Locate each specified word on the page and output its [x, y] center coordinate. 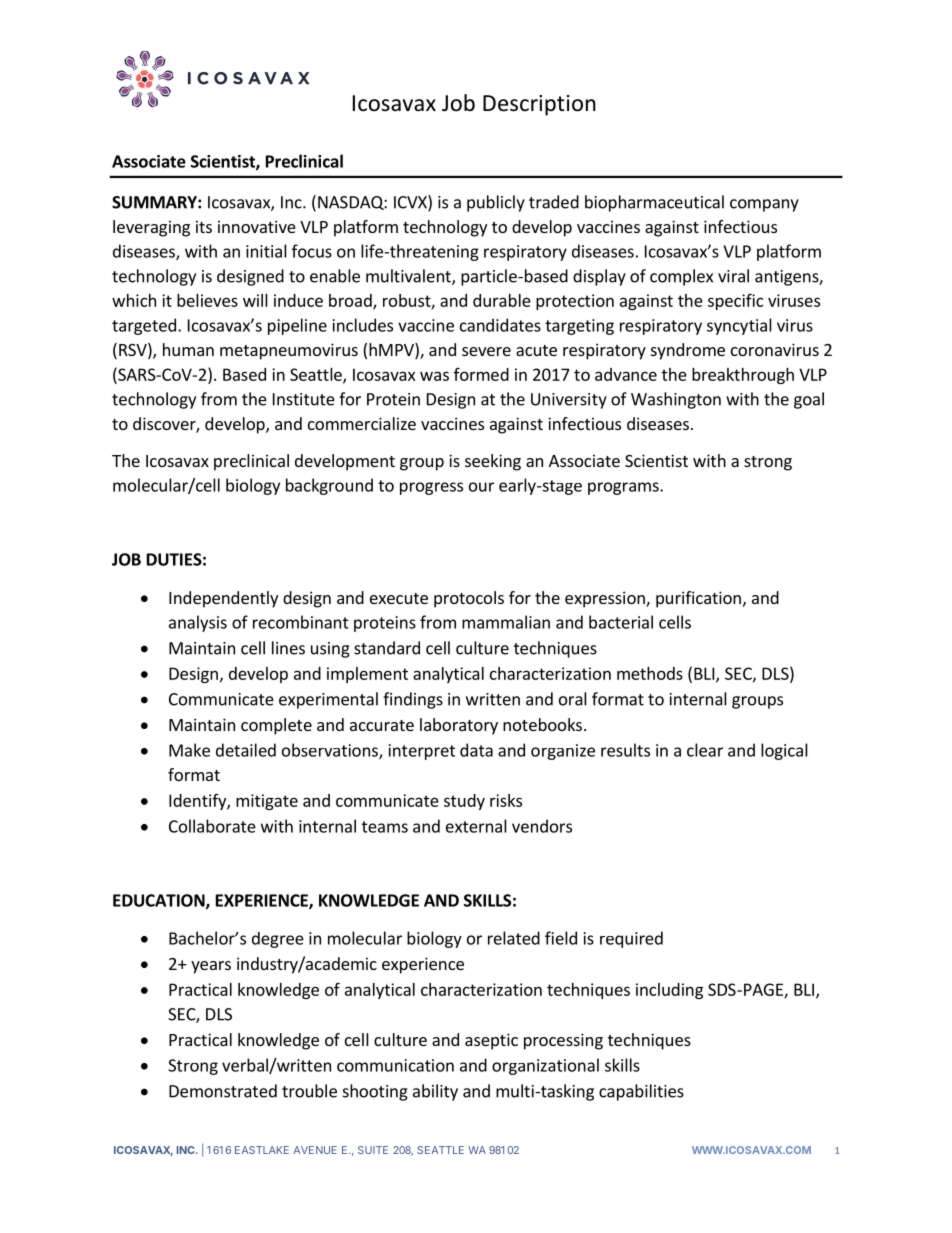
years [211, 967]
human [188, 349]
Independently [223, 599]
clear [705, 750]
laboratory [459, 726]
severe [486, 351]
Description [539, 105]
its [204, 226]
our [481, 487]
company [764, 205]
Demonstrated [223, 1091]
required [631, 939]
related [514, 938]
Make [189, 750]
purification [698, 599]
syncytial [739, 326]
